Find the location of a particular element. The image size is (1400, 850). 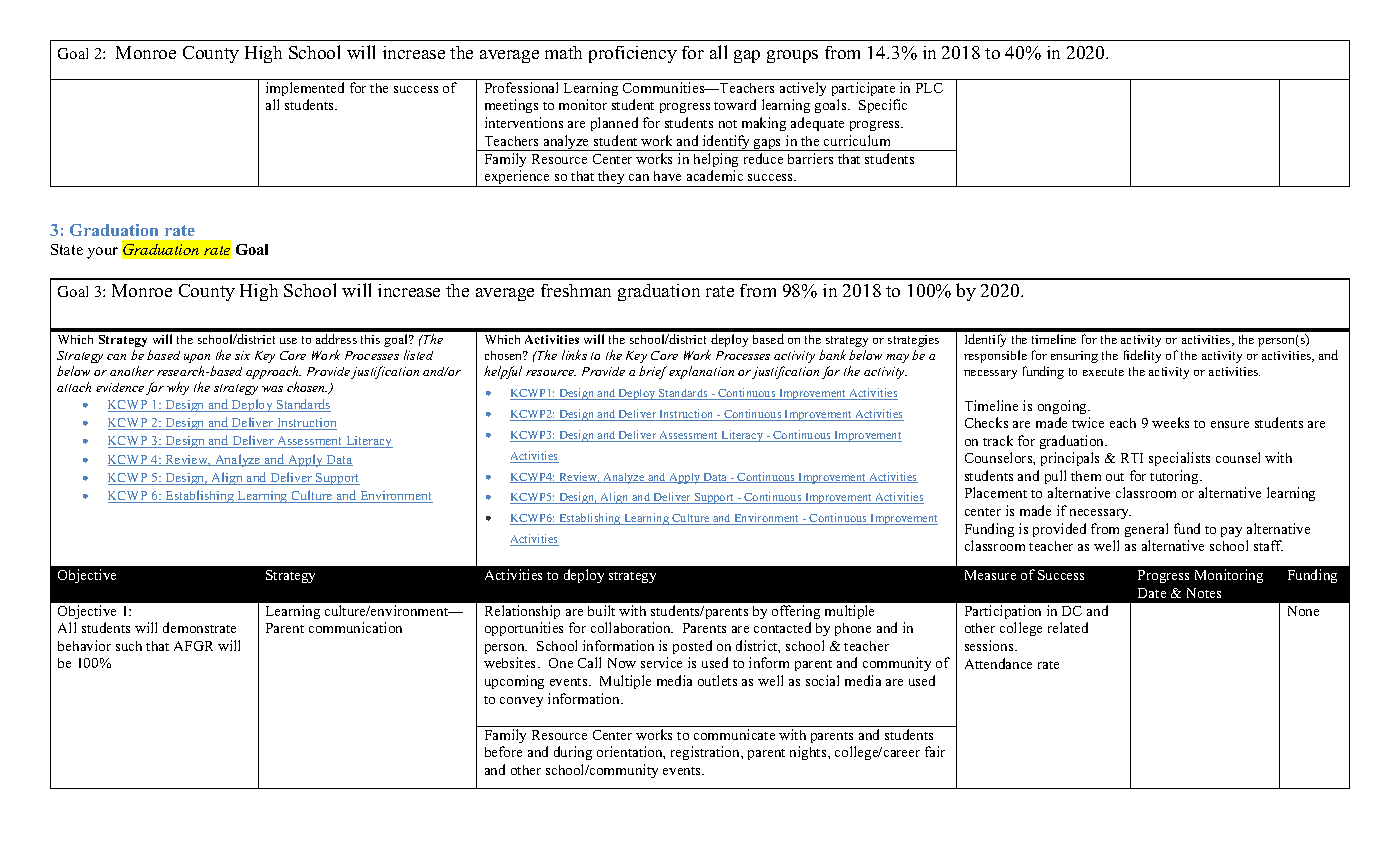

Professional is located at coordinates (521, 87).
